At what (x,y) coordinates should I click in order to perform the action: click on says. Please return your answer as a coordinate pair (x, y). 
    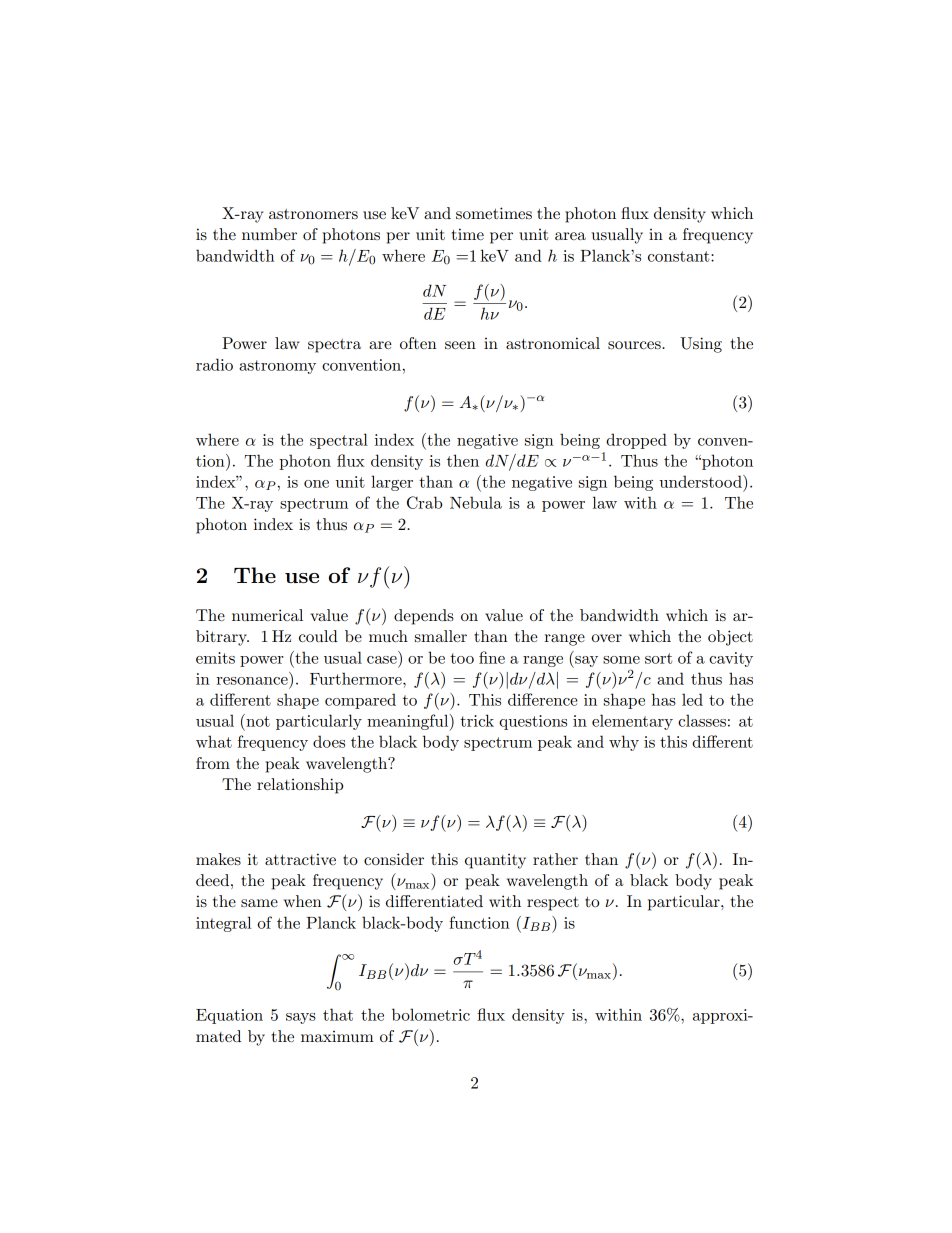
    Looking at the image, I should click on (301, 1018).
